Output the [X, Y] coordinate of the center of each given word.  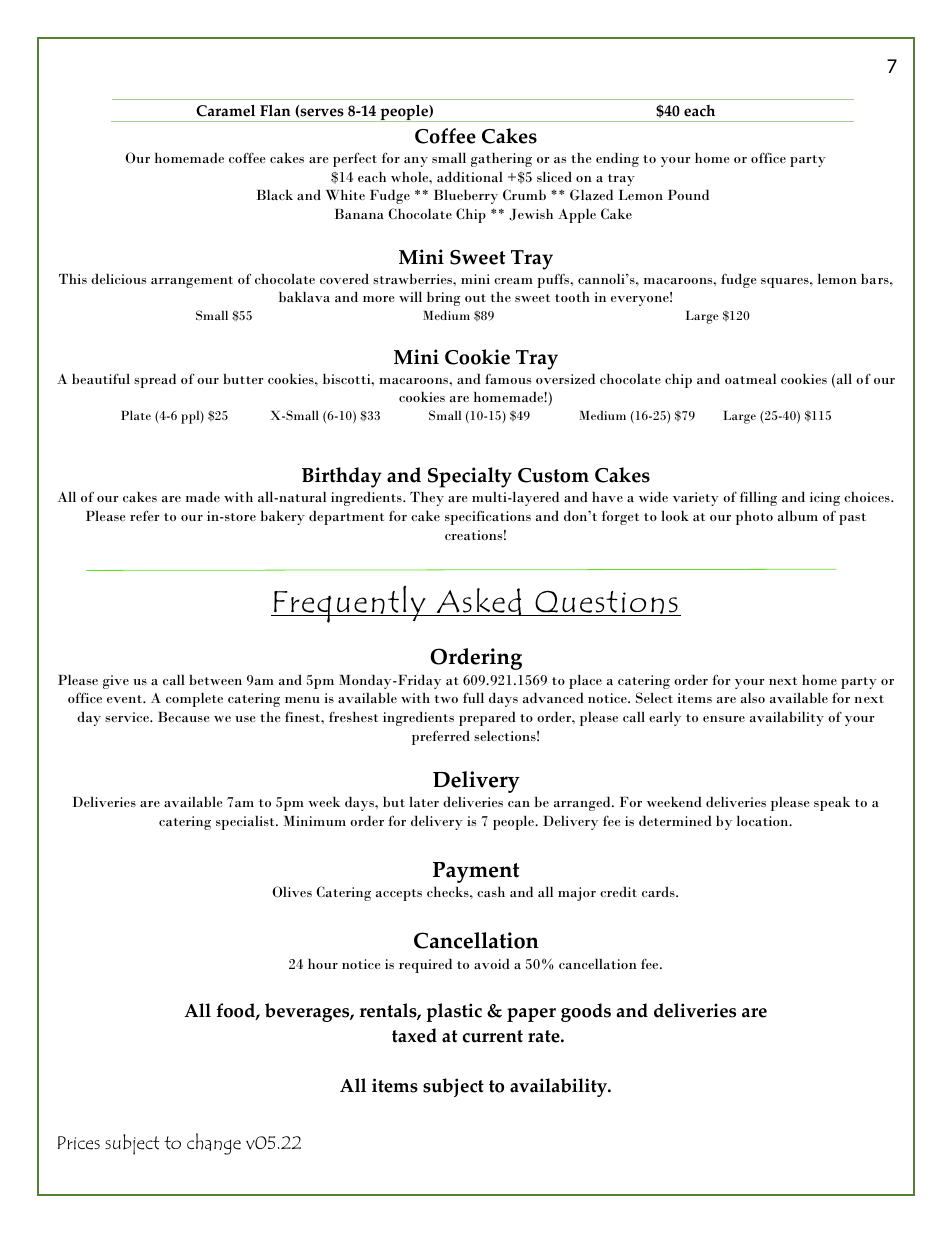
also [753, 698]
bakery [282, 517]
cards [659, 891]
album [798, 515]
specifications [488, 517]
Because [183, 717]
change [214, 1144]
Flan [275, 110]
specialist [246, 823]
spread [155, 380]
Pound [688, 194]
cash [491, 891]
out [475, 298]
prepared [487, 719]
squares [786, 283]
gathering [501, 160]
